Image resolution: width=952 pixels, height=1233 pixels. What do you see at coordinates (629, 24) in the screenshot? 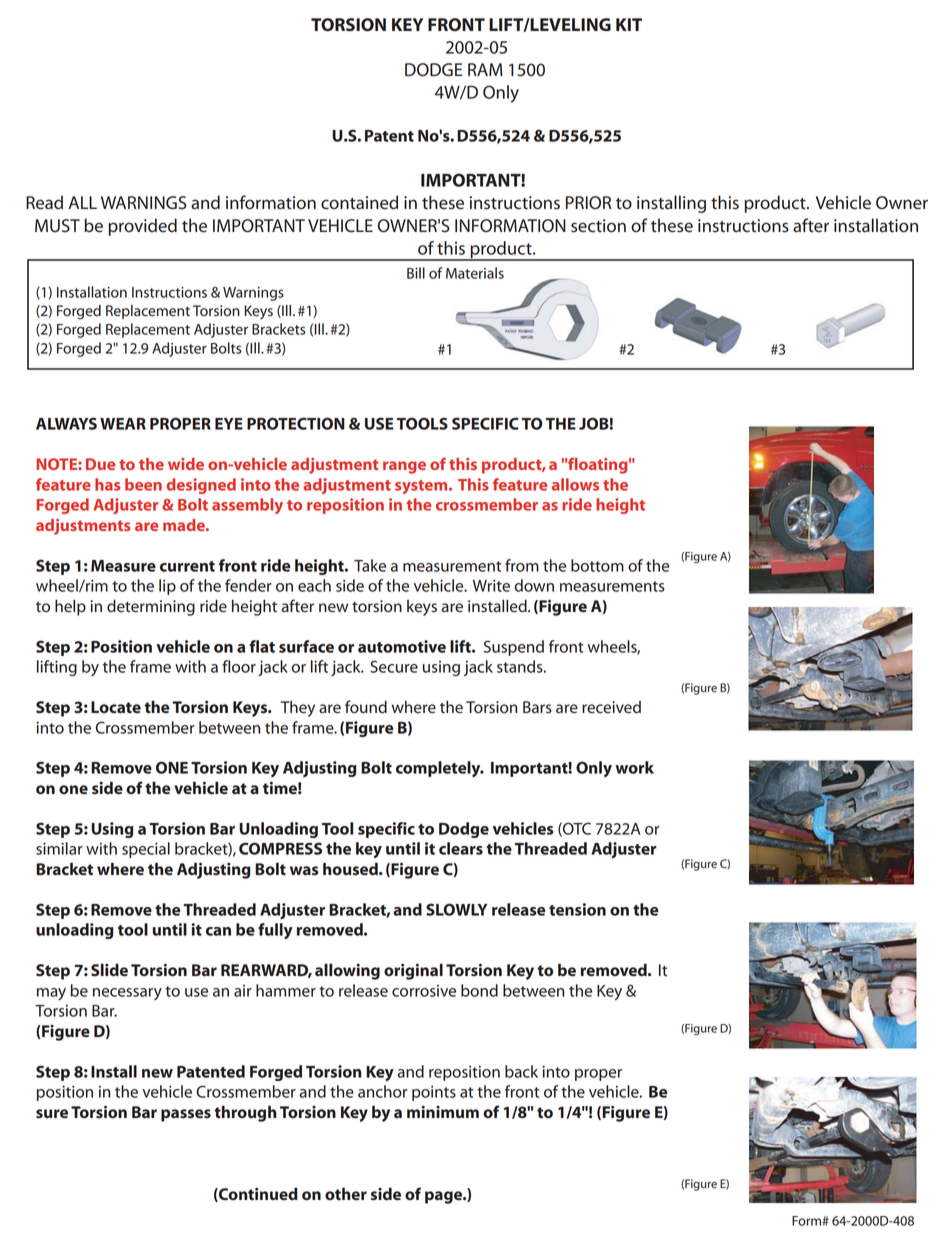
I see `KIT` at bounding box center [629, 24].
